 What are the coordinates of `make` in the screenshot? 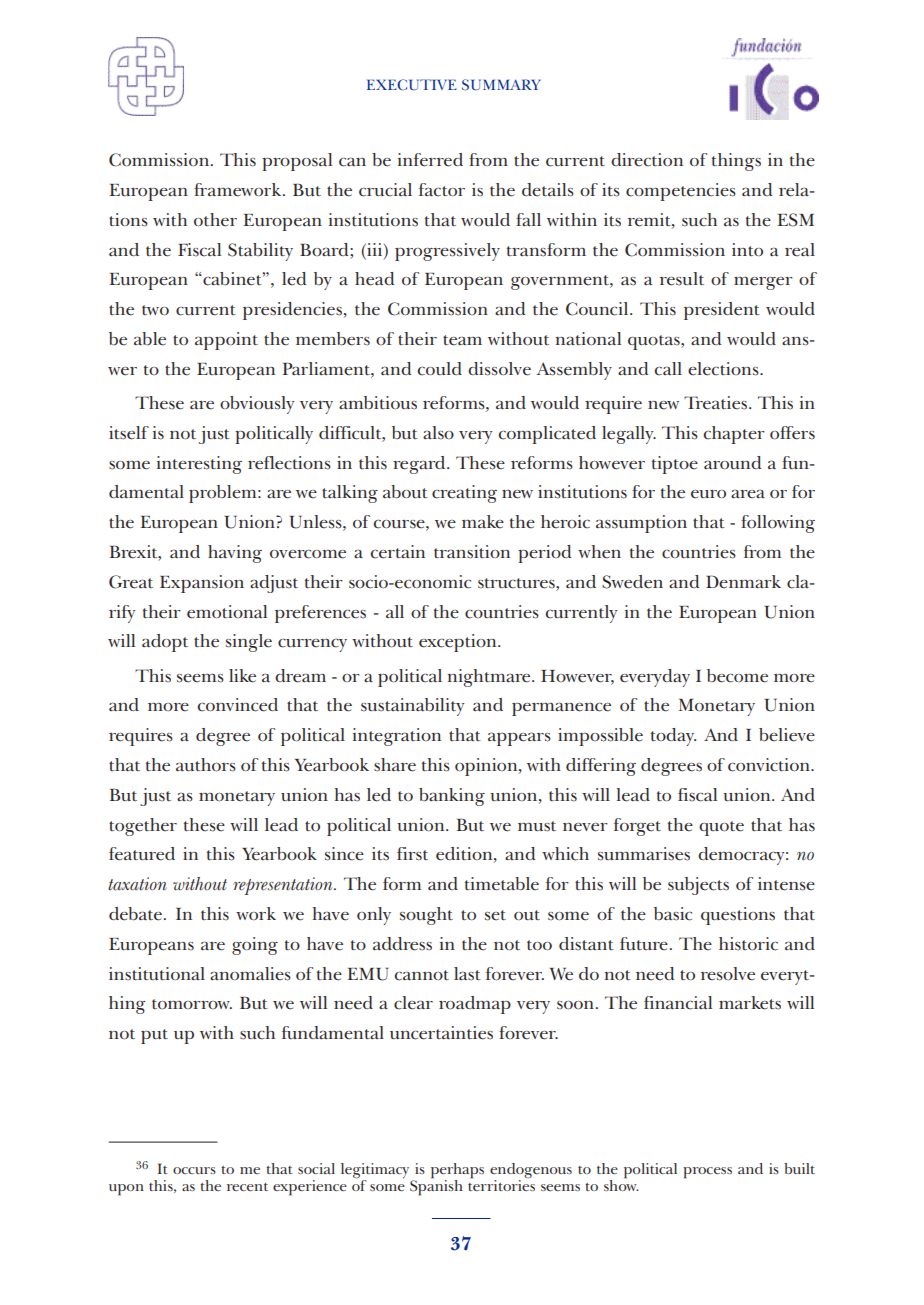 It's located at (483, 522).
